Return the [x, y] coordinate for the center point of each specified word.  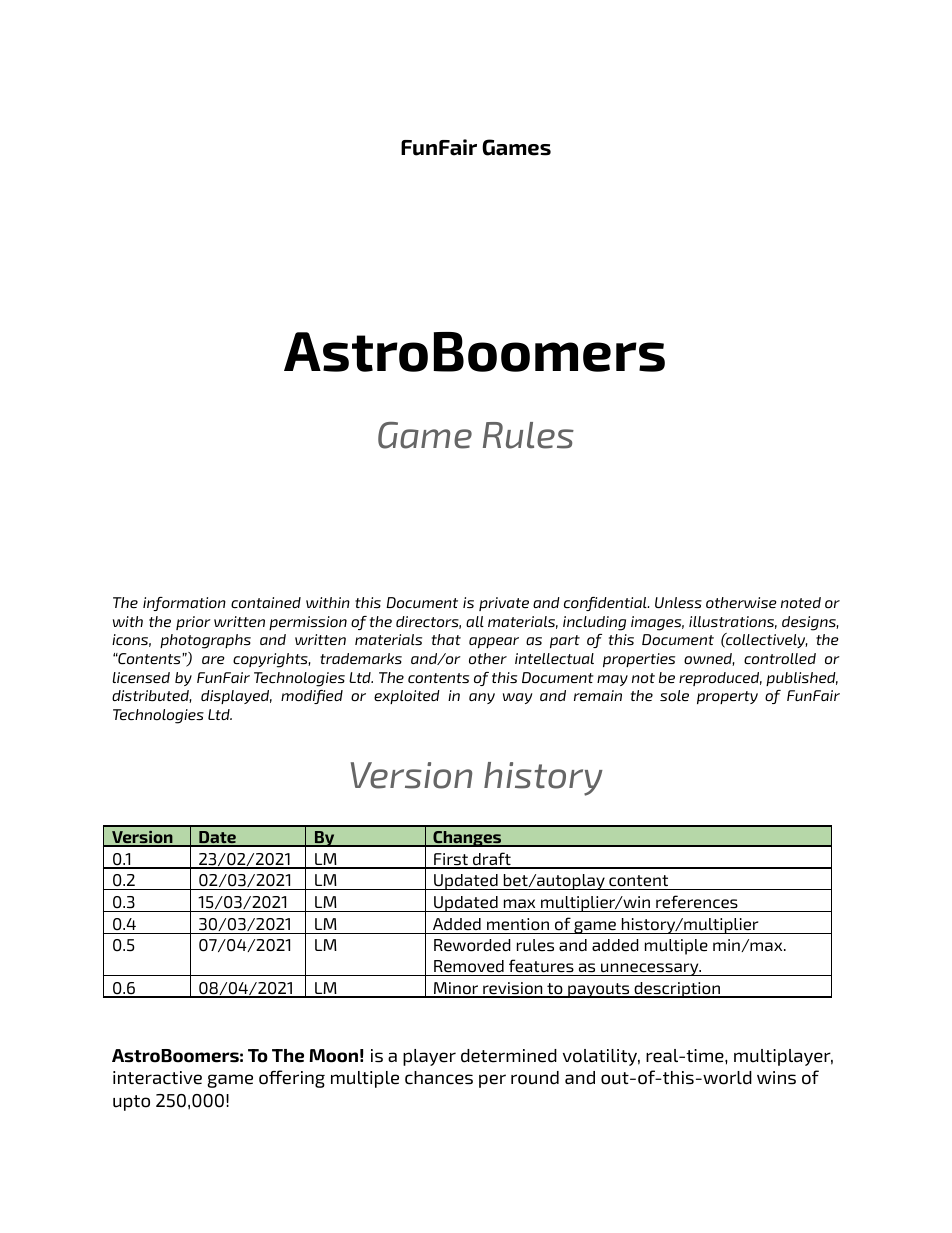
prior [193, 623]
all [475, 621]
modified [312, 697]
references [697, 902]
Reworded [472, 945]
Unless [678, 603]
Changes [467, 839]
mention [518, 924]
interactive [157, 1078]
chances [439, 1078]
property [727, 697]
